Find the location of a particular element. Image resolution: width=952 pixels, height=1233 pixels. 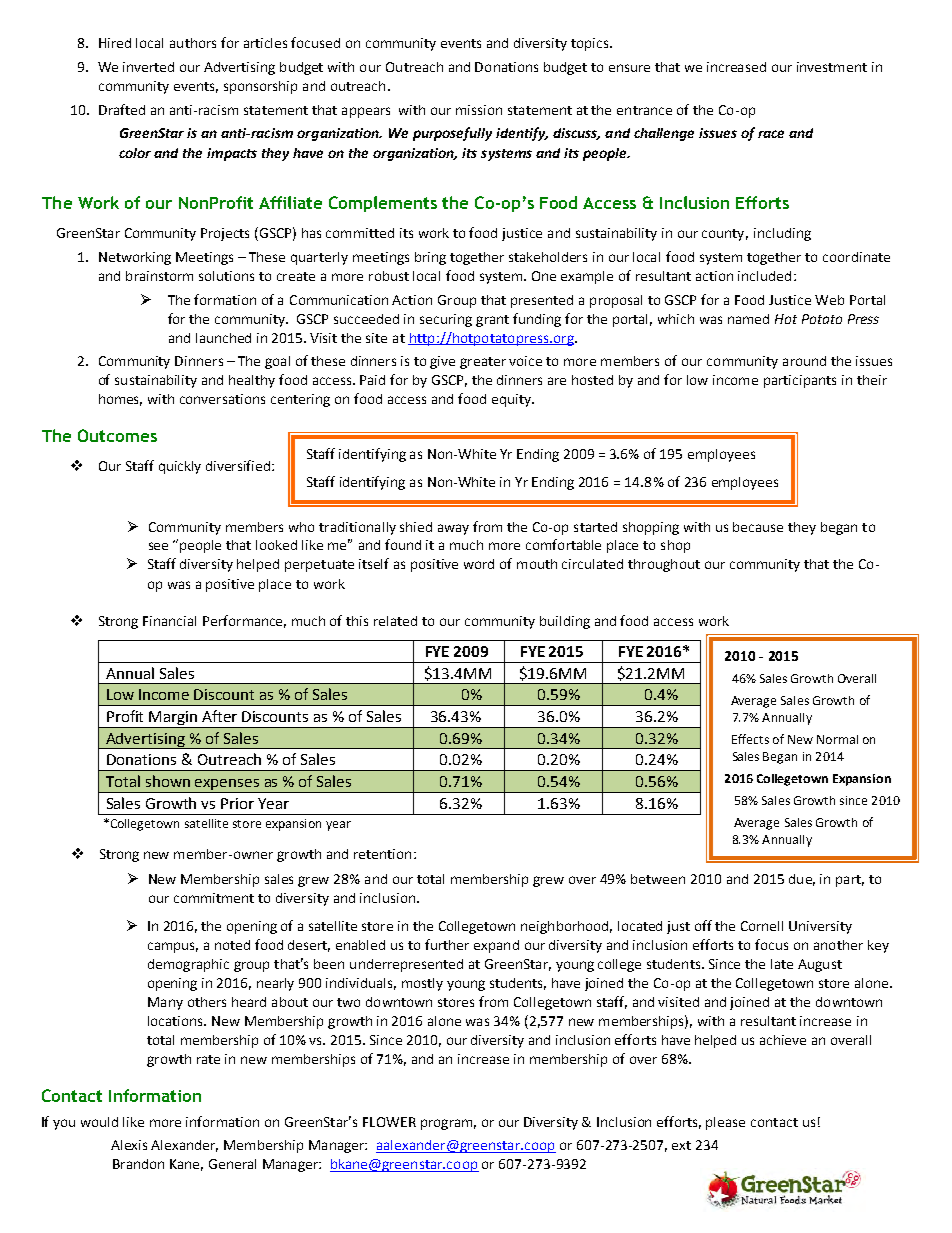

equity is located at coordinates (512, 400).
